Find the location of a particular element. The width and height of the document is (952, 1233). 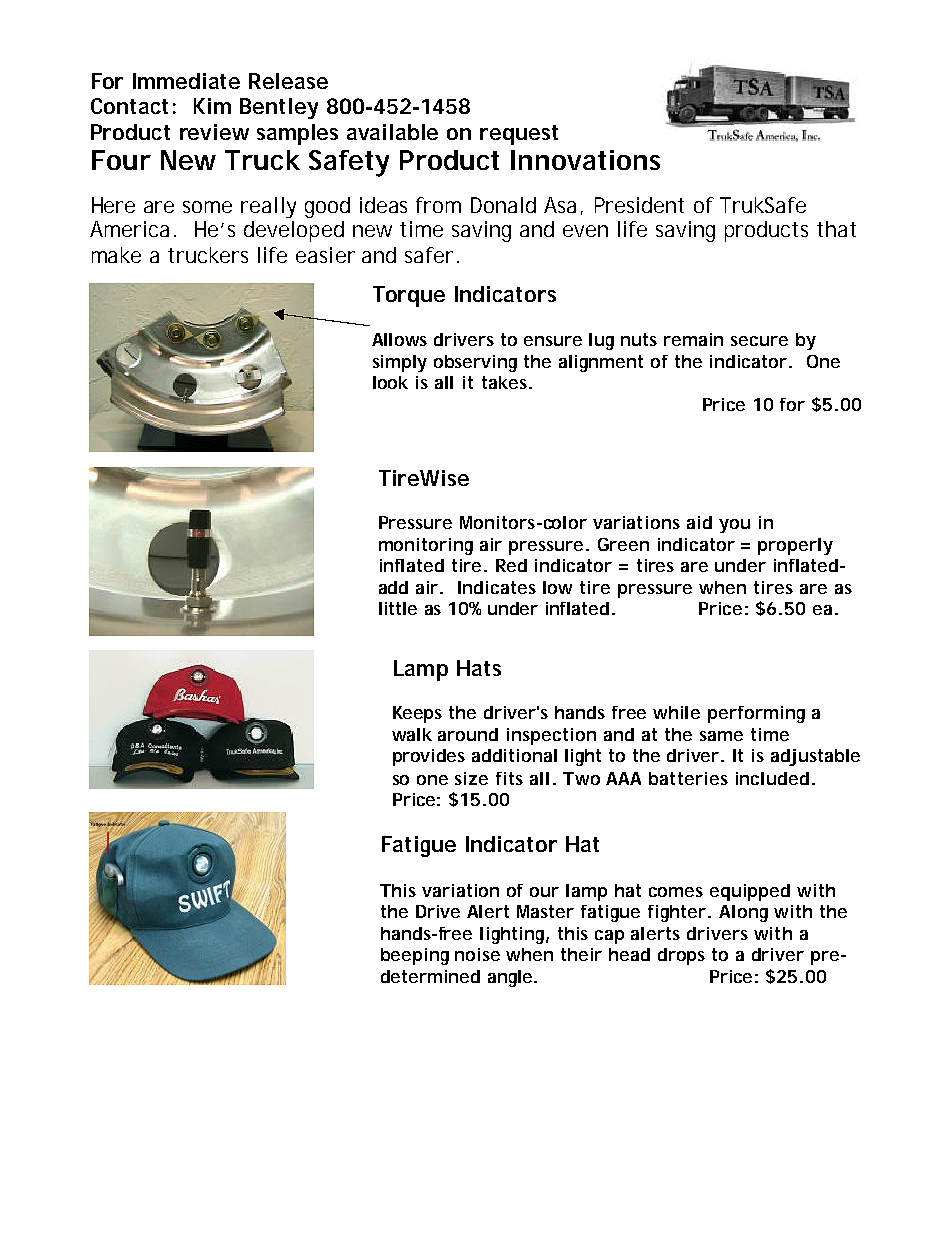

Innovations is located at coordinates (585, 160).
